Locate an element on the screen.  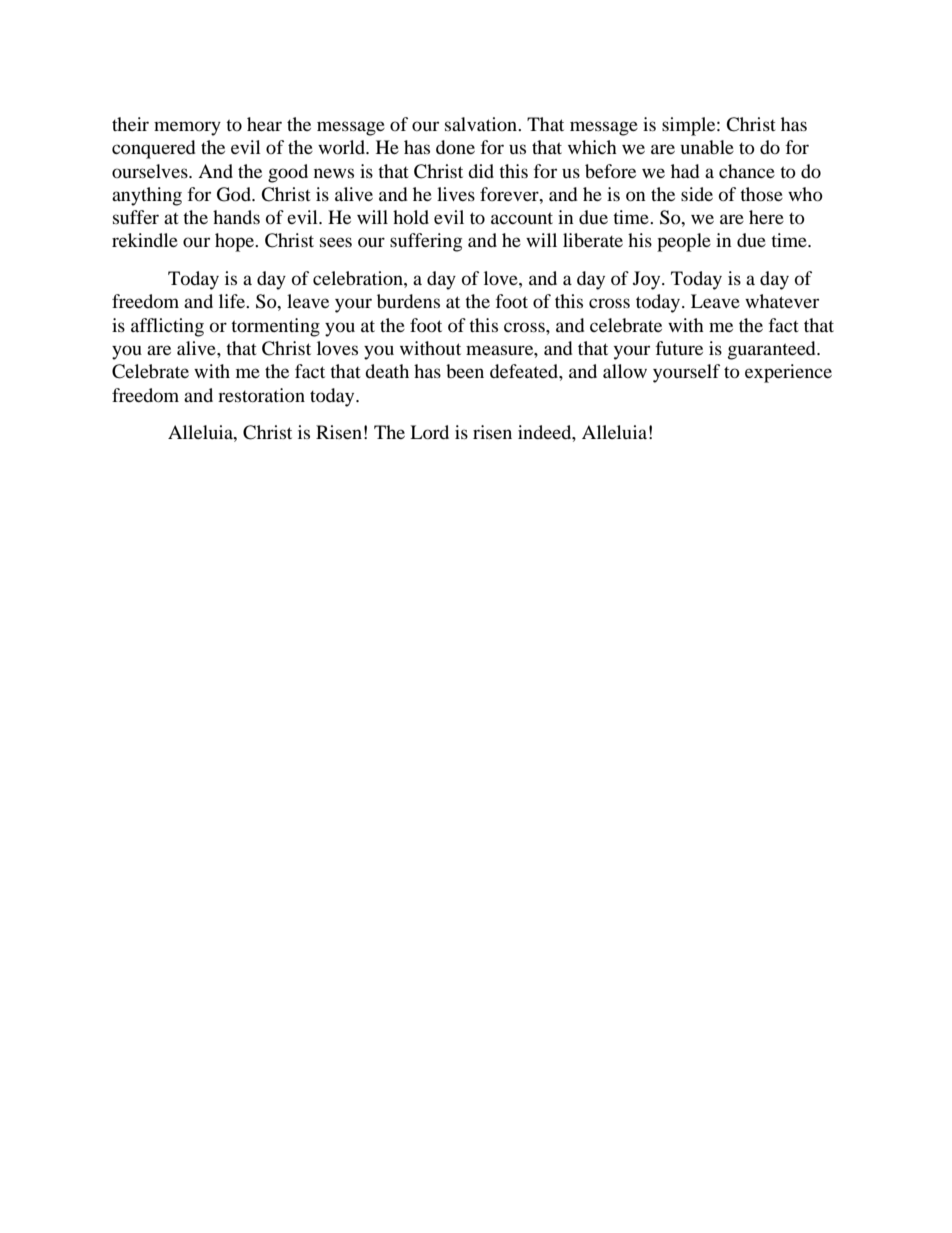
restoration is located at coordinates (261, 395).
